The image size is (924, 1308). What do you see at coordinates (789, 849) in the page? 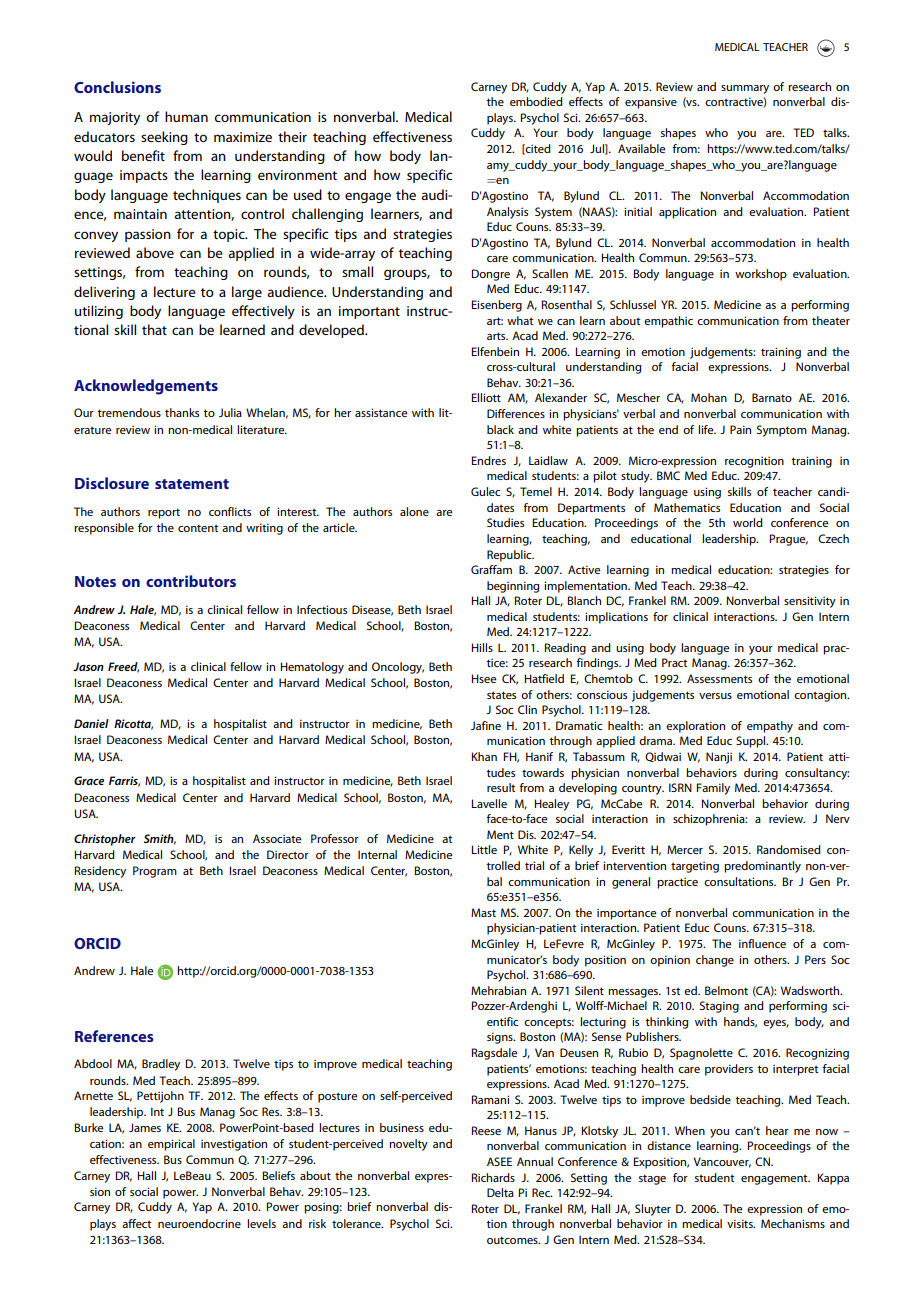
I see `Randomised` at bounding box center [789, 849].
